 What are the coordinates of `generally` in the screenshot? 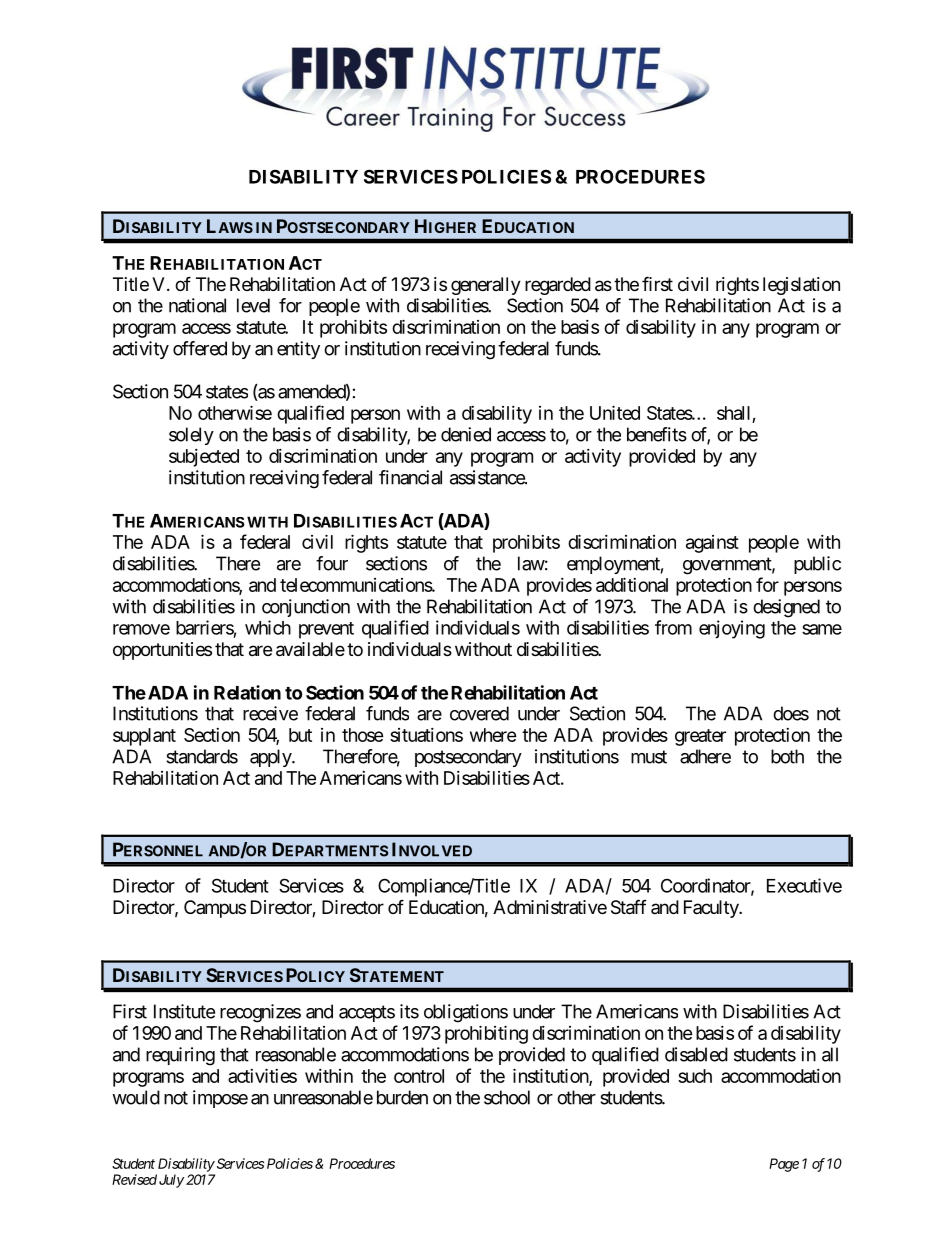 It's located at (486, 286).
